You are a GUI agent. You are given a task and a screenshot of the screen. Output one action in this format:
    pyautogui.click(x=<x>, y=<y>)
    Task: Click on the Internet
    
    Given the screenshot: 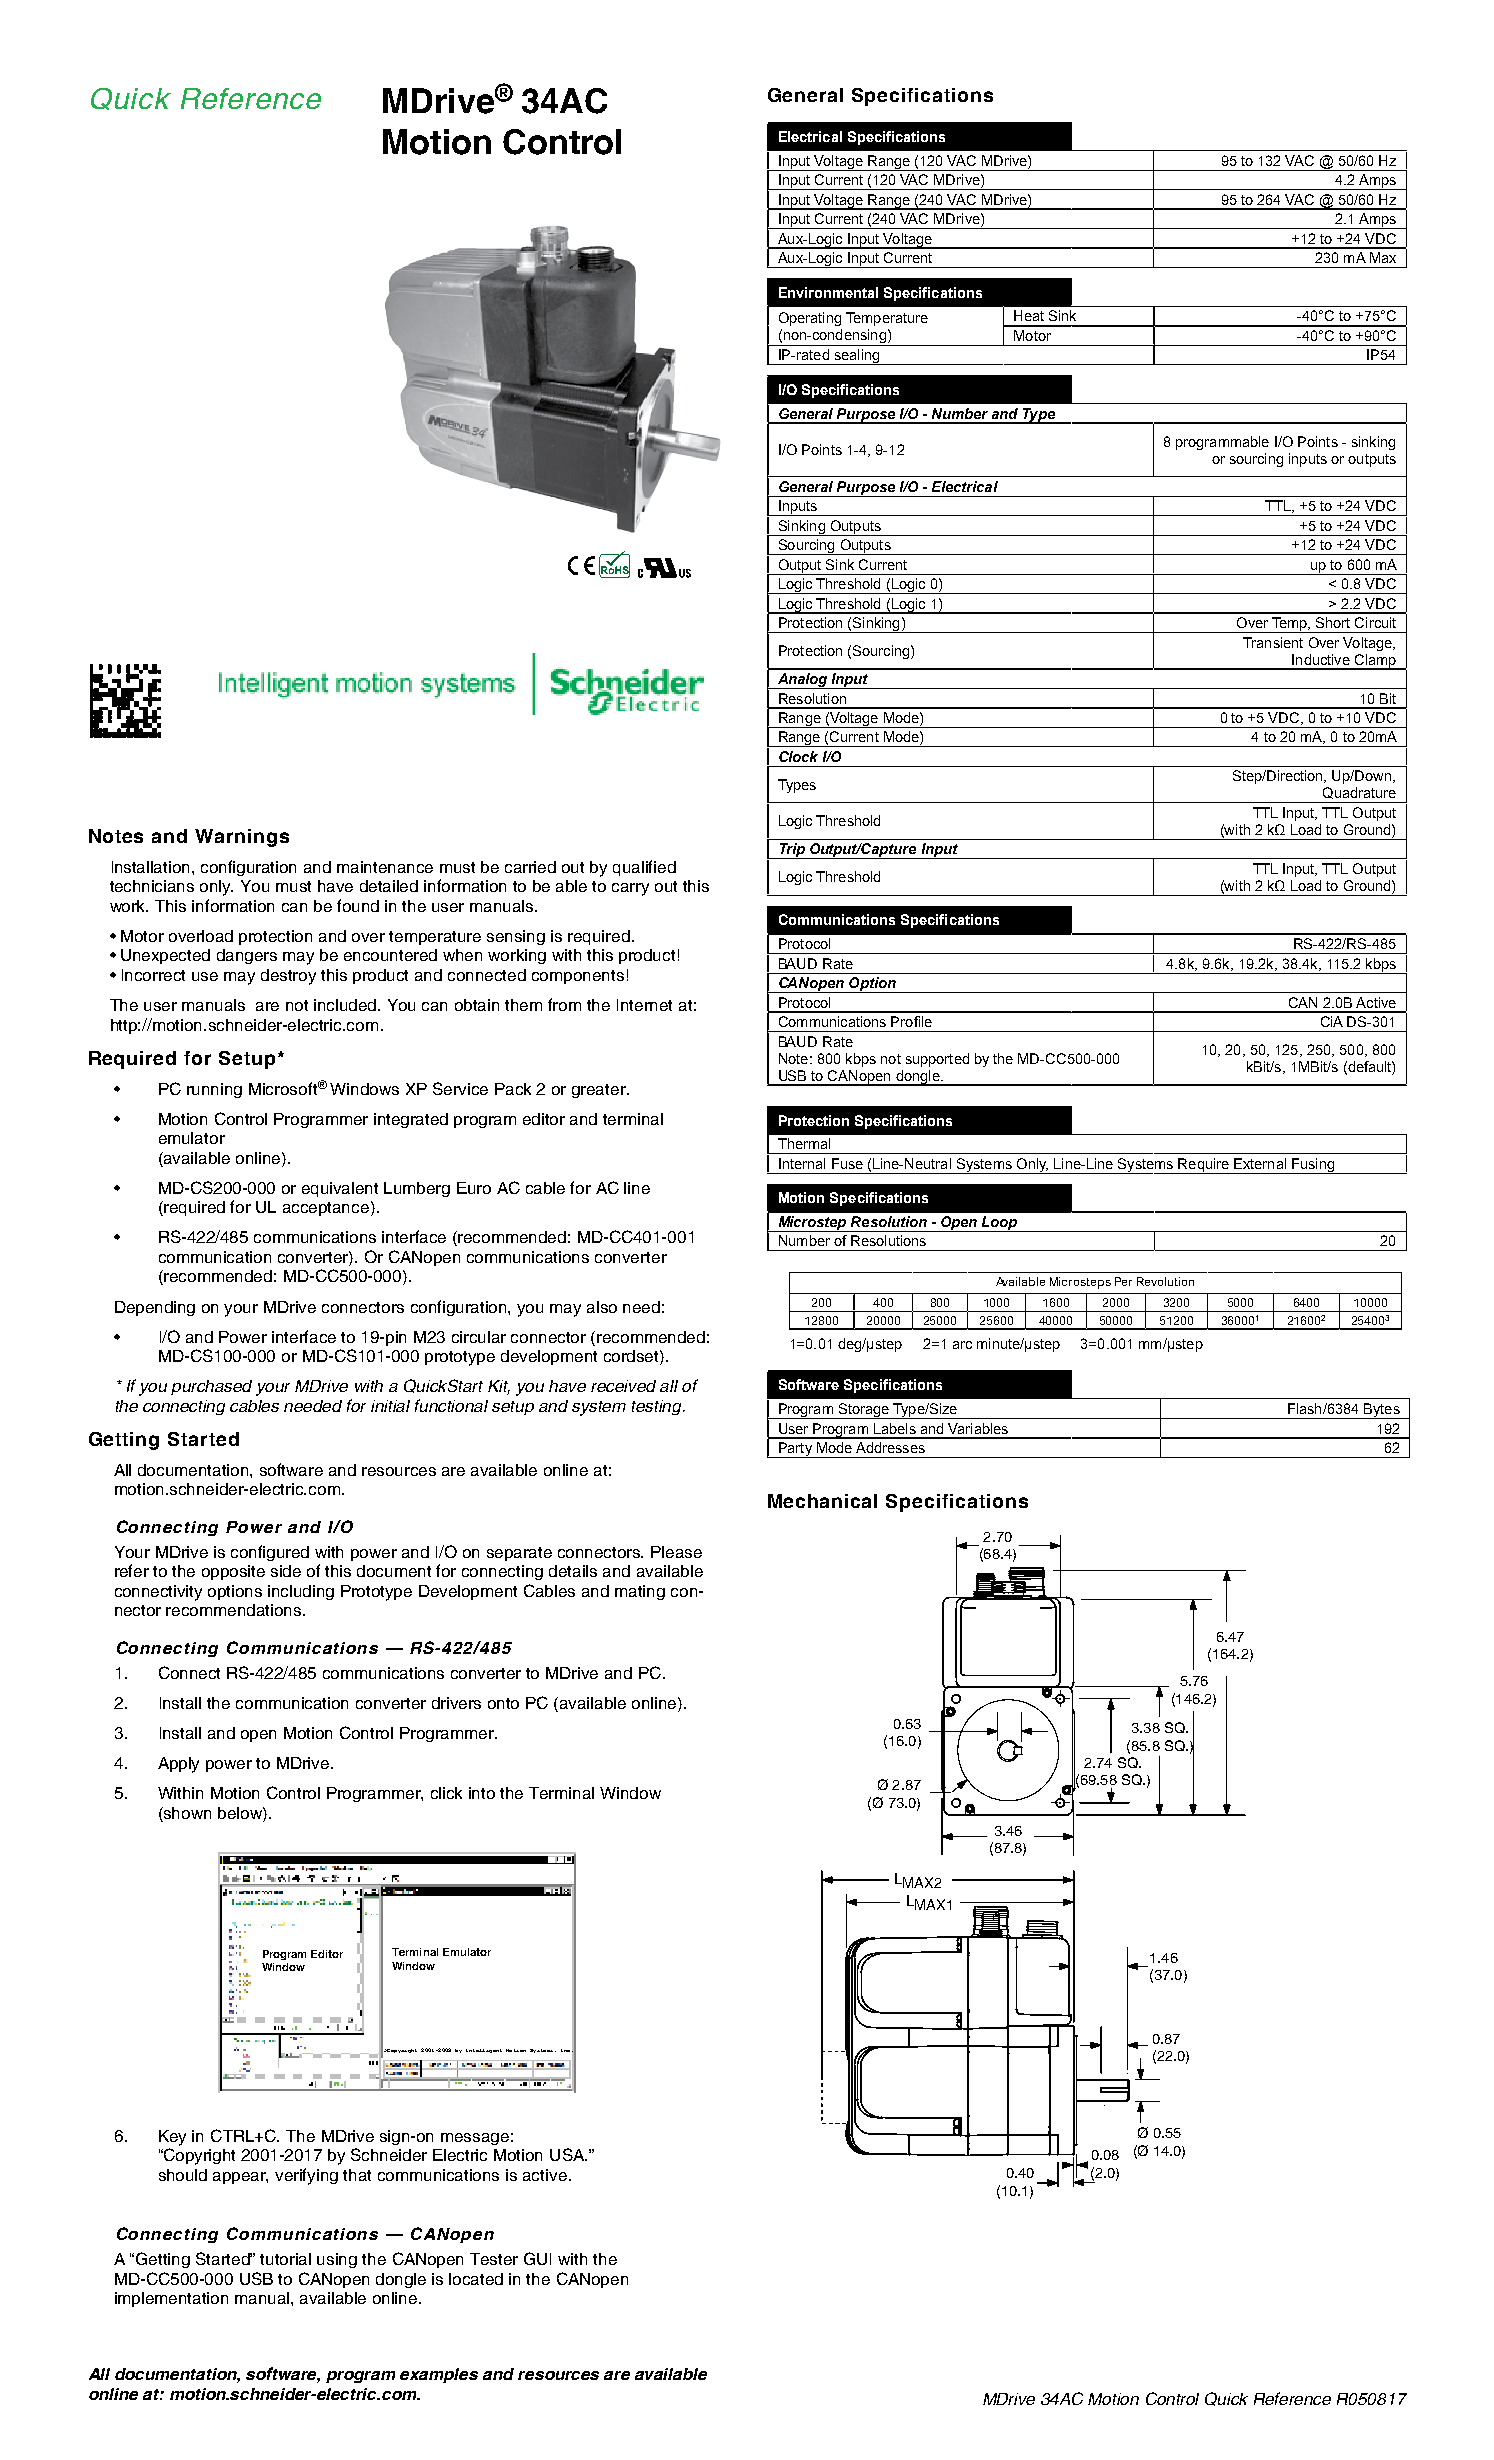 What is the action you would take?
    pyautogui.click(x=644, y=1005)
